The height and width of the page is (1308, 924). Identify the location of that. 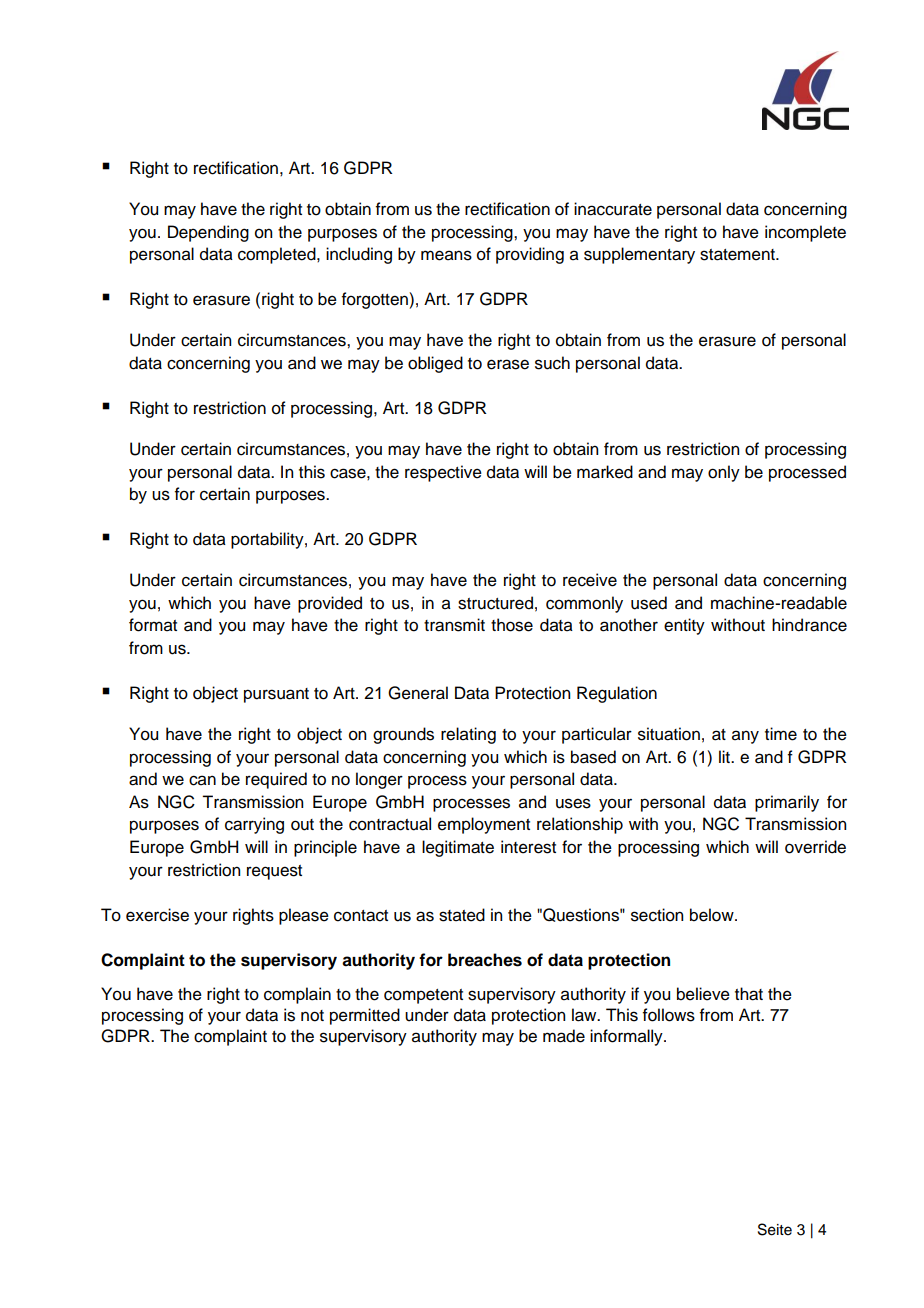
(749, 994).
